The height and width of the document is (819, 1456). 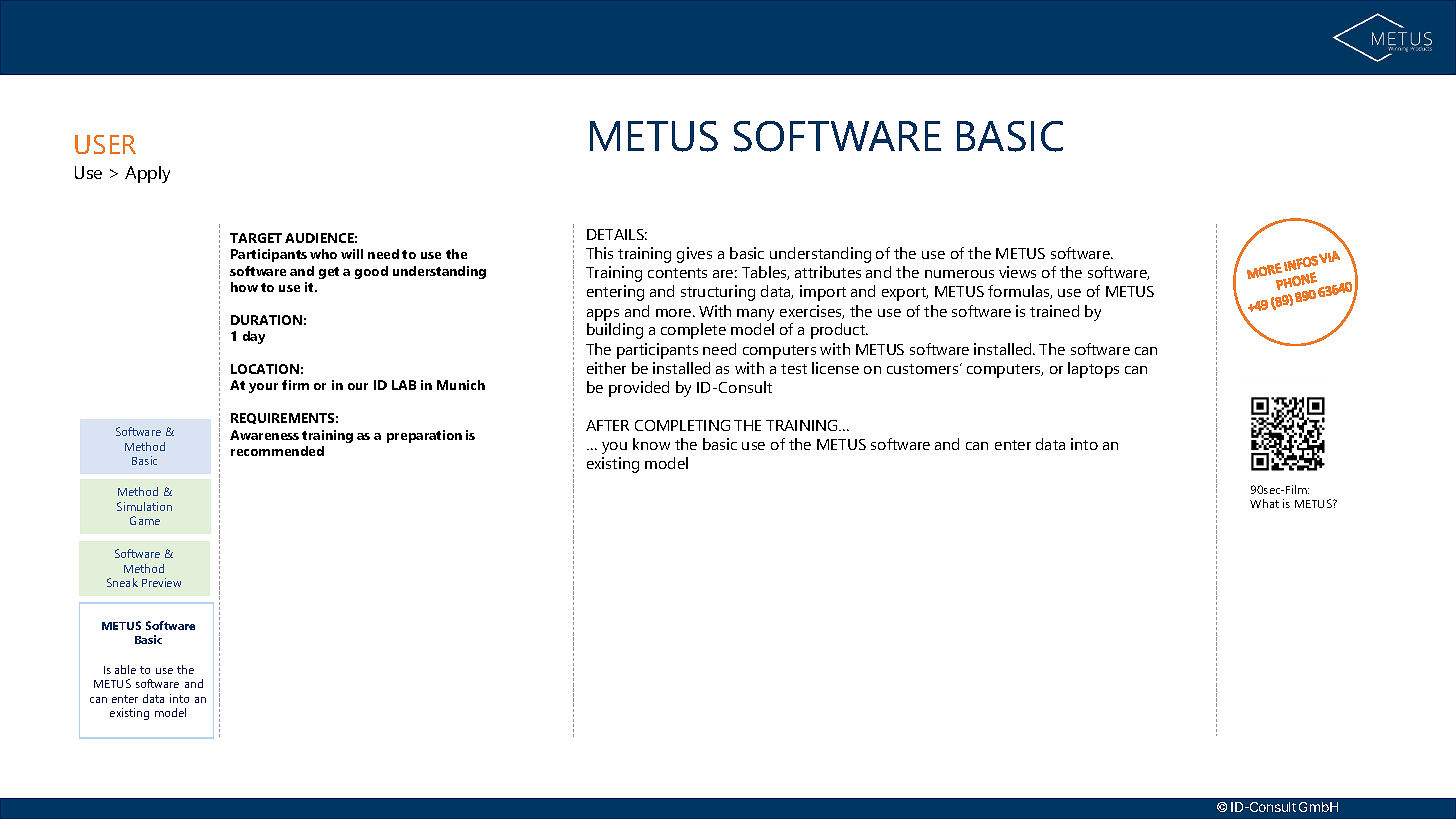 What do you see at coordinates (1017, 272) in the document?
I see `views` at bounding box center [1017, 272].
